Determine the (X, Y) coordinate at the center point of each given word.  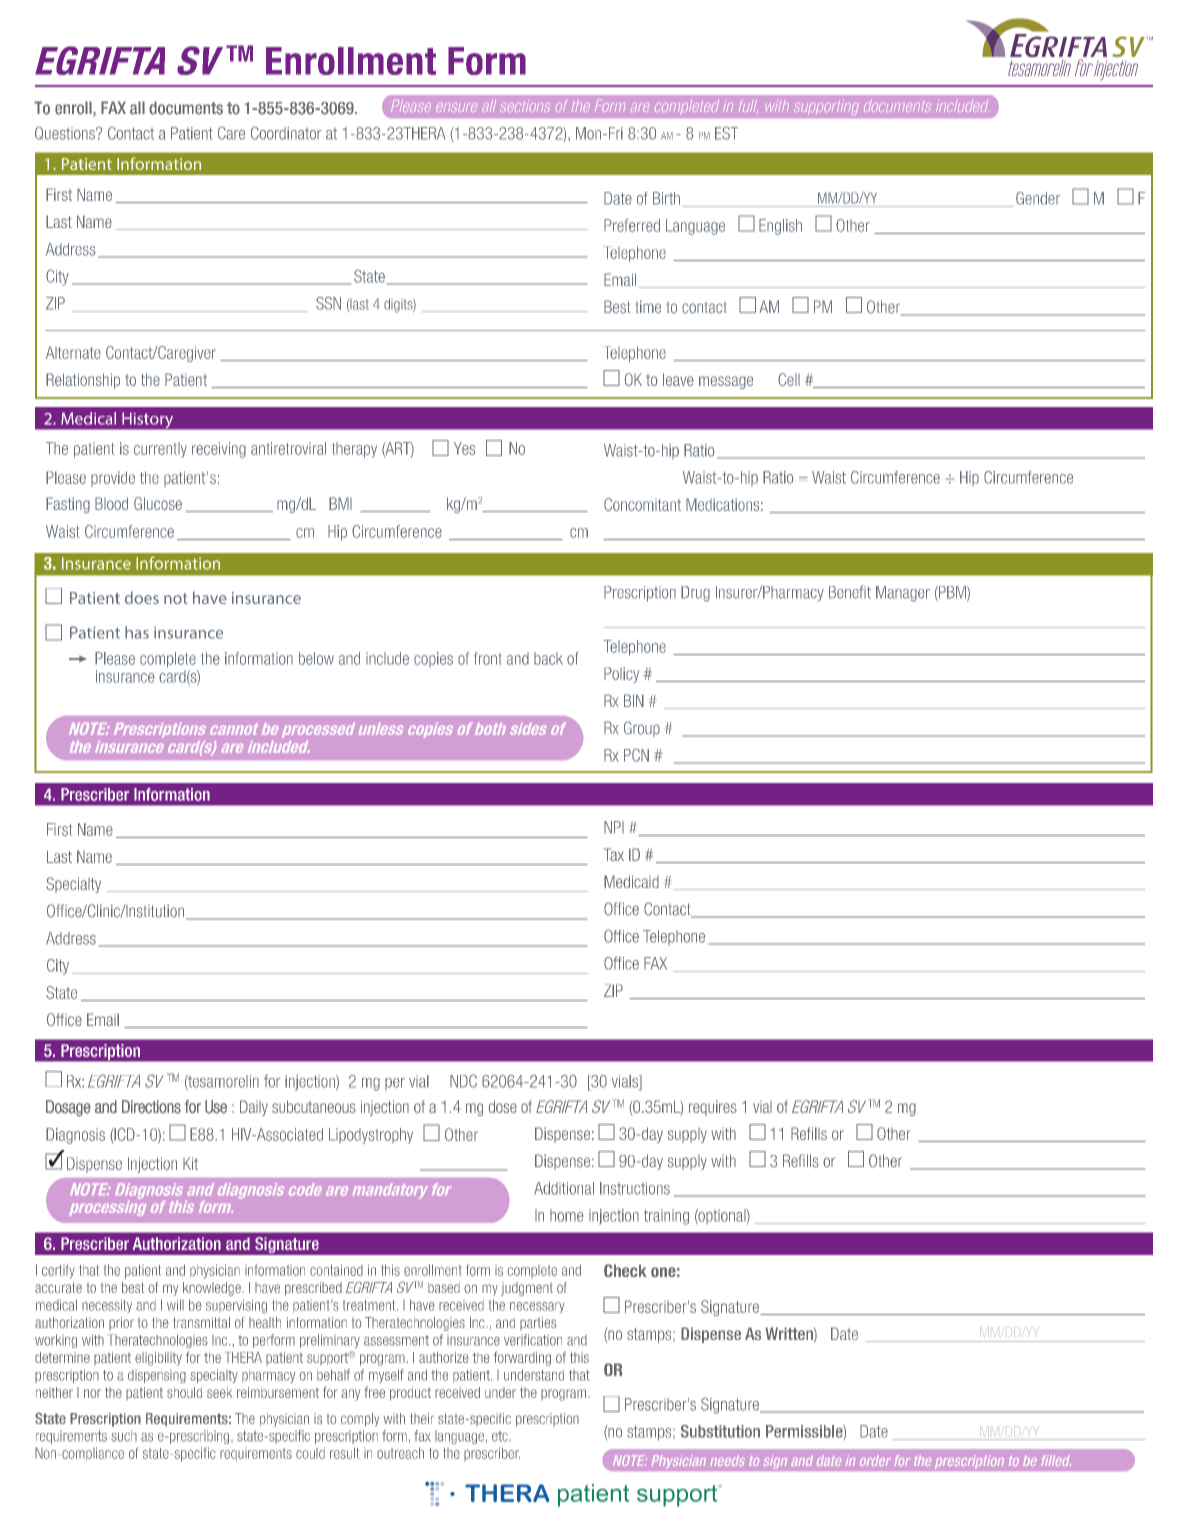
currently (160, 450)
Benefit (850, 592)
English (780, 227)
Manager (903, 594)
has (137, 632)
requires (713, 1108)
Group (642, 729)
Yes (464, 448)
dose (503, 1106)
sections (525, 106)
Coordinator (286, 133)
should (184, 1392)
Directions (151, 1107)
